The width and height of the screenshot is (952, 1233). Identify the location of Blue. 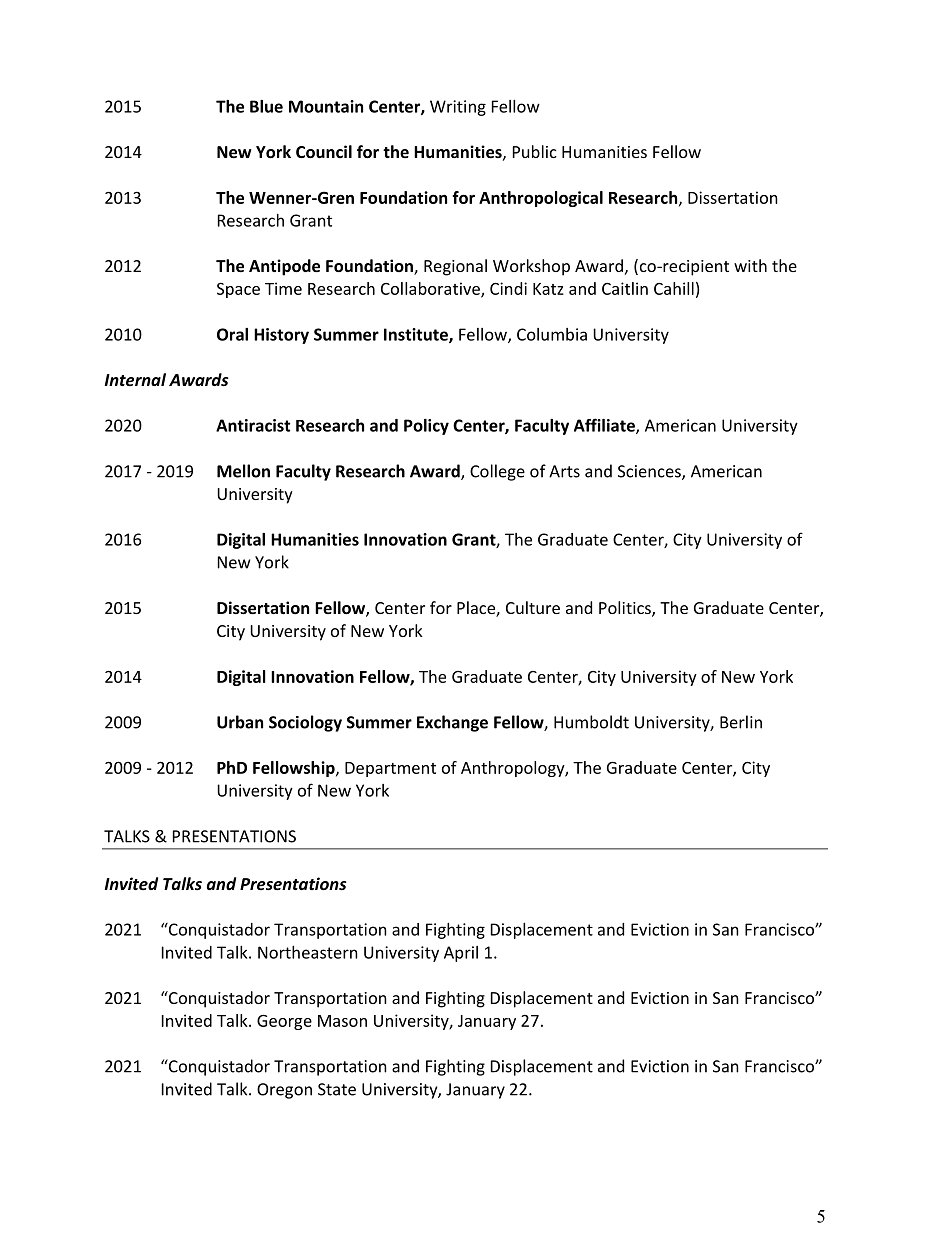
(266, 106).
